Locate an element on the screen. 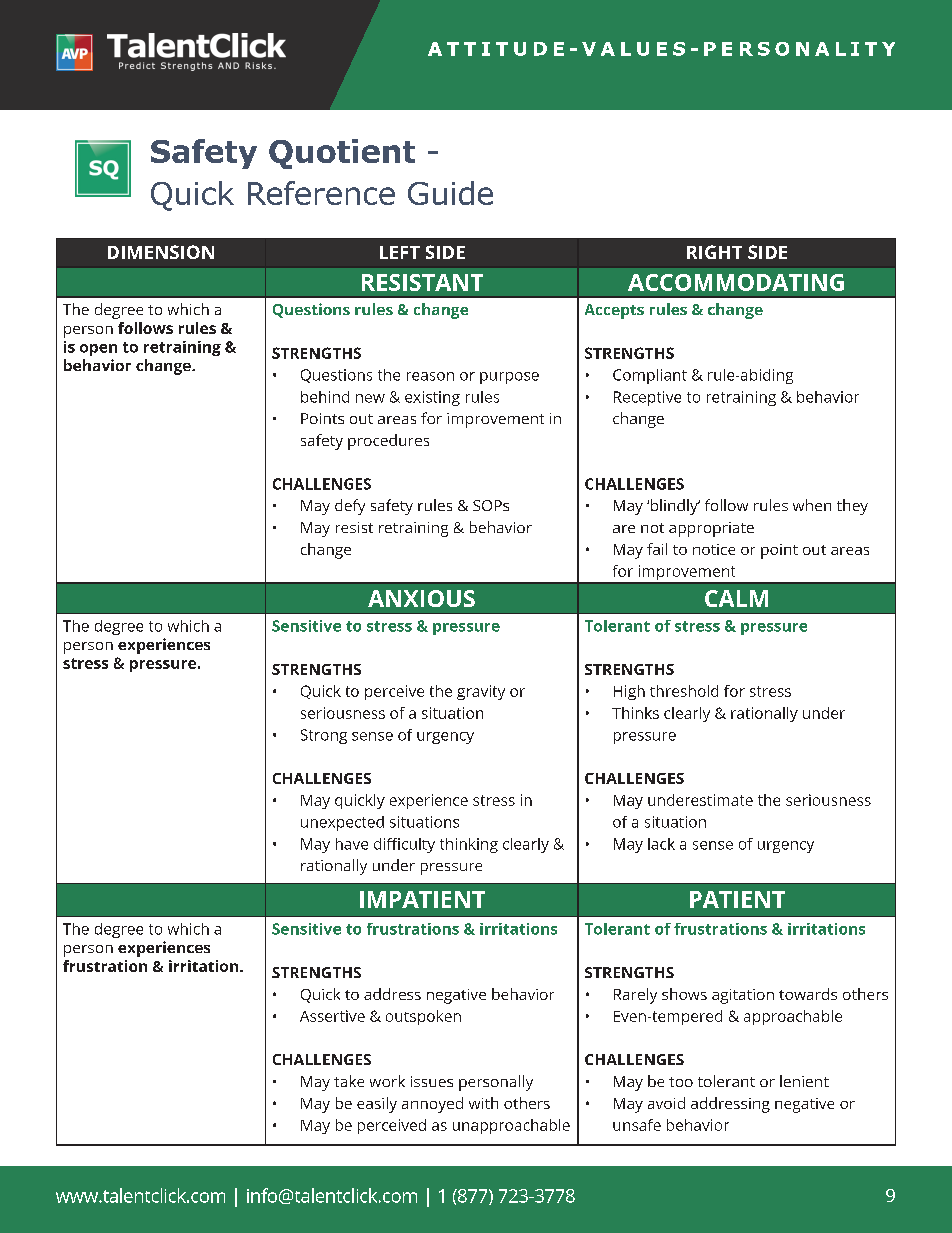 Image resolution: width=952 pixels, height=1233 pixels. existing is located at coordinates (432, 398).
